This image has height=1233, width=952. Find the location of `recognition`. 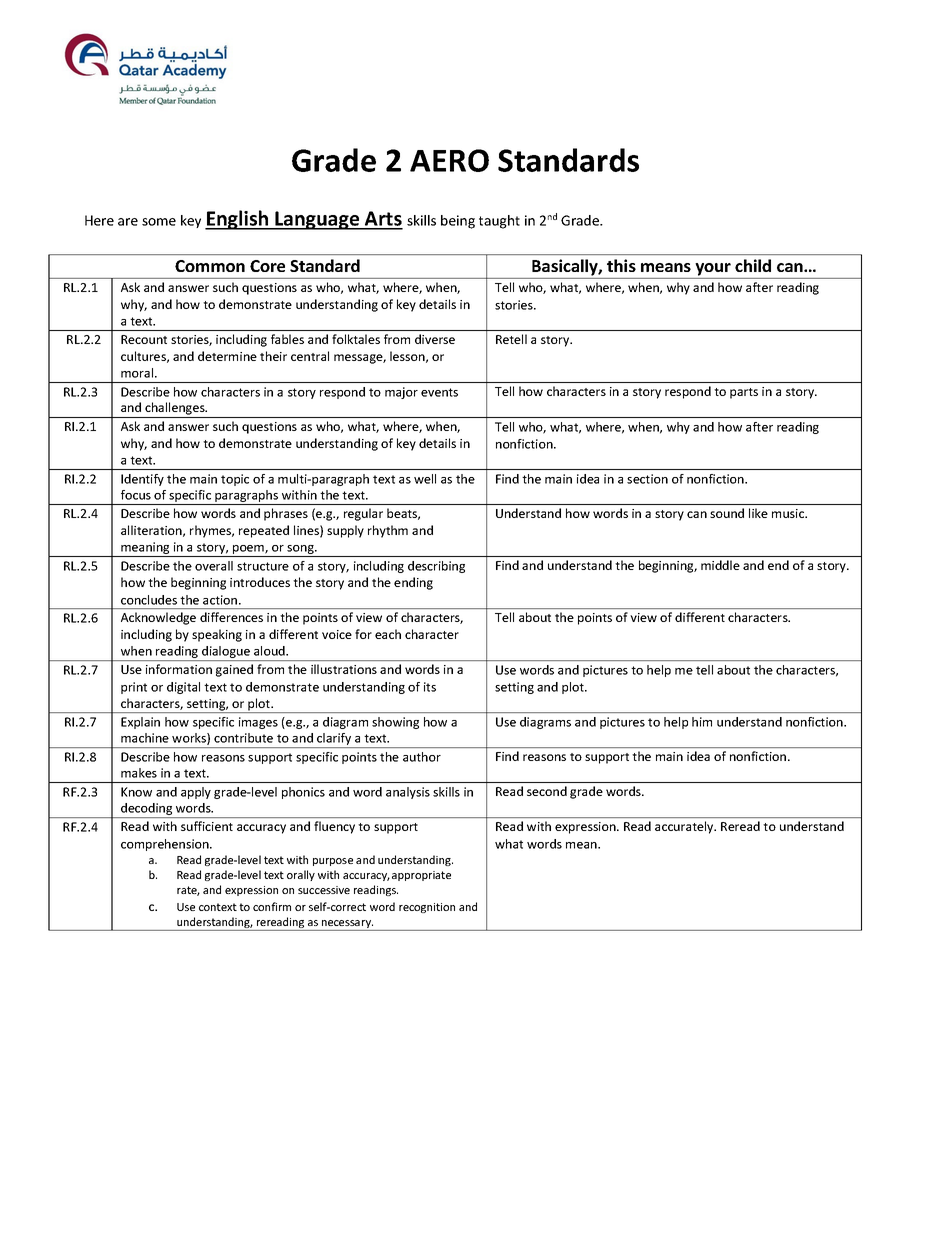

recognition is located at coordinates (427, 908).
